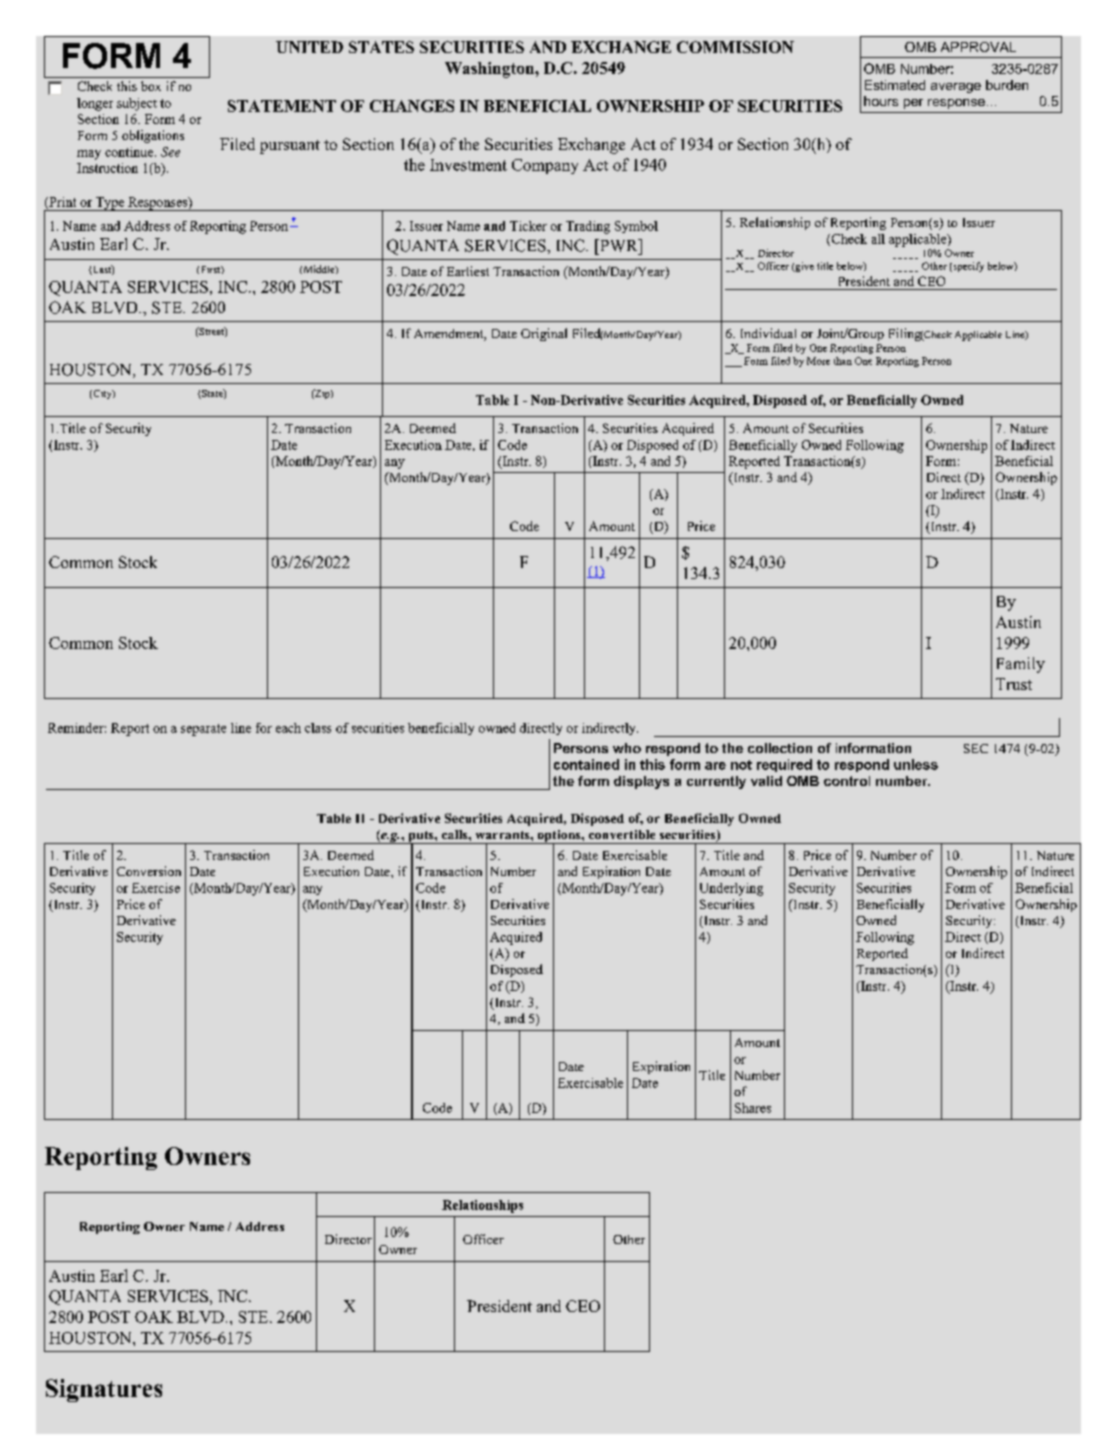 The image size is (1117, 1445). What do you see at coordinates (1021, 665) in the screenshot?
I see `Family` at bounding box center [1021, 665].
